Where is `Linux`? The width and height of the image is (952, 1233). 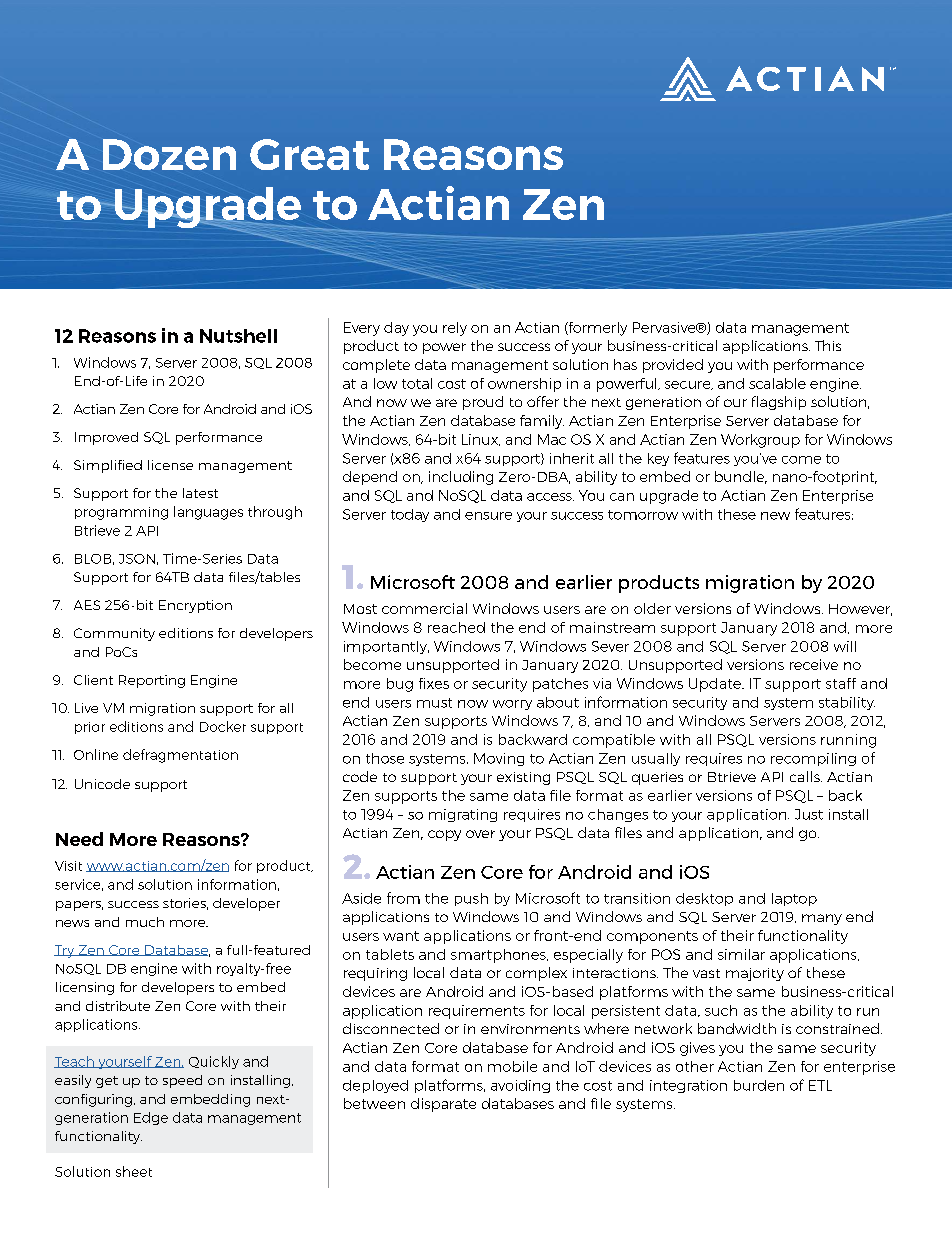
Linux is located at coordinates (481, 440).
